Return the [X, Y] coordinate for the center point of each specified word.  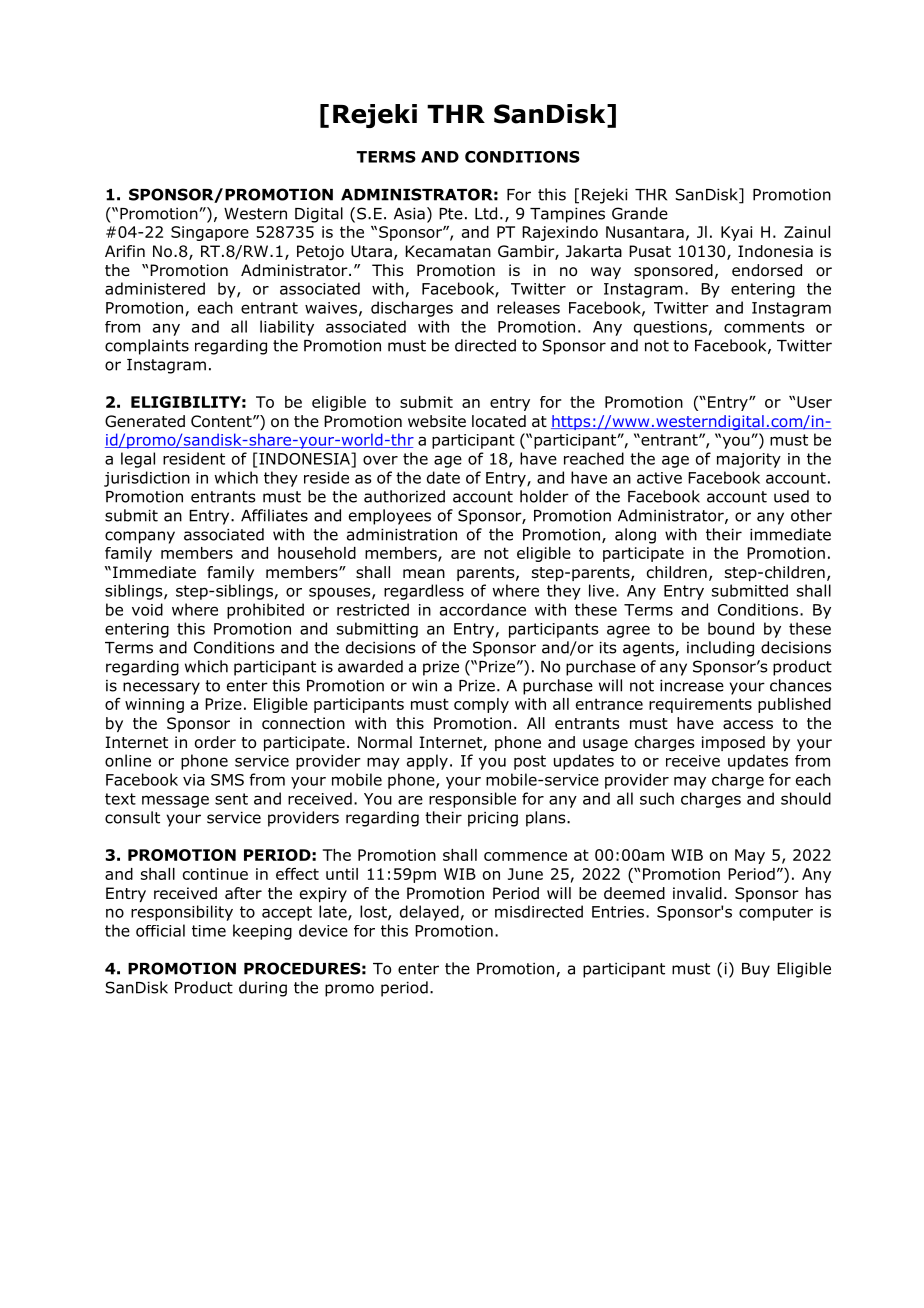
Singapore [210, 233]
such [657, 798]
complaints [147, 347]
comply [481, 705]
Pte [451, 214]
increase [692, 685]
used [791, 496]
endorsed [767, 270]
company [140, 537]
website [437, 421]
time [209, 931]
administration [402, 534]
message [175, 801]
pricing [493, 819]
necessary [161, 688]
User [814, 402]
